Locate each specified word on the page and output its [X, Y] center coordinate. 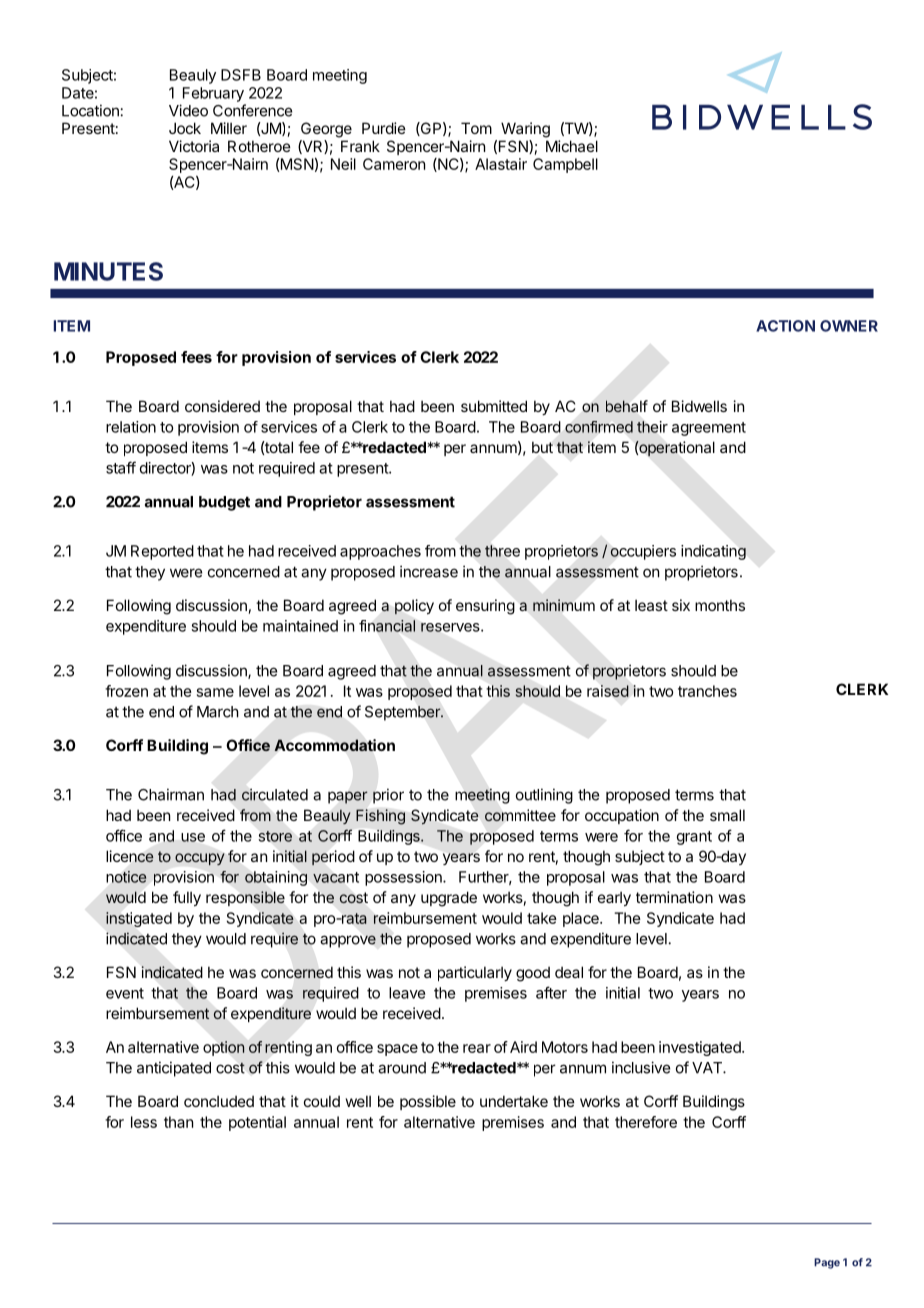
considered [222, 406]
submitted [494, 406]
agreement [709, 429]
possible [428, 1102]
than [178, 1122]
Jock [185, 128]
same [215, 692]
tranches [707, 691]
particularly [475, 973]
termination [674, 897]
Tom [476, 128]
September [403, 713]
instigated [139, 919]
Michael [572, 146]
